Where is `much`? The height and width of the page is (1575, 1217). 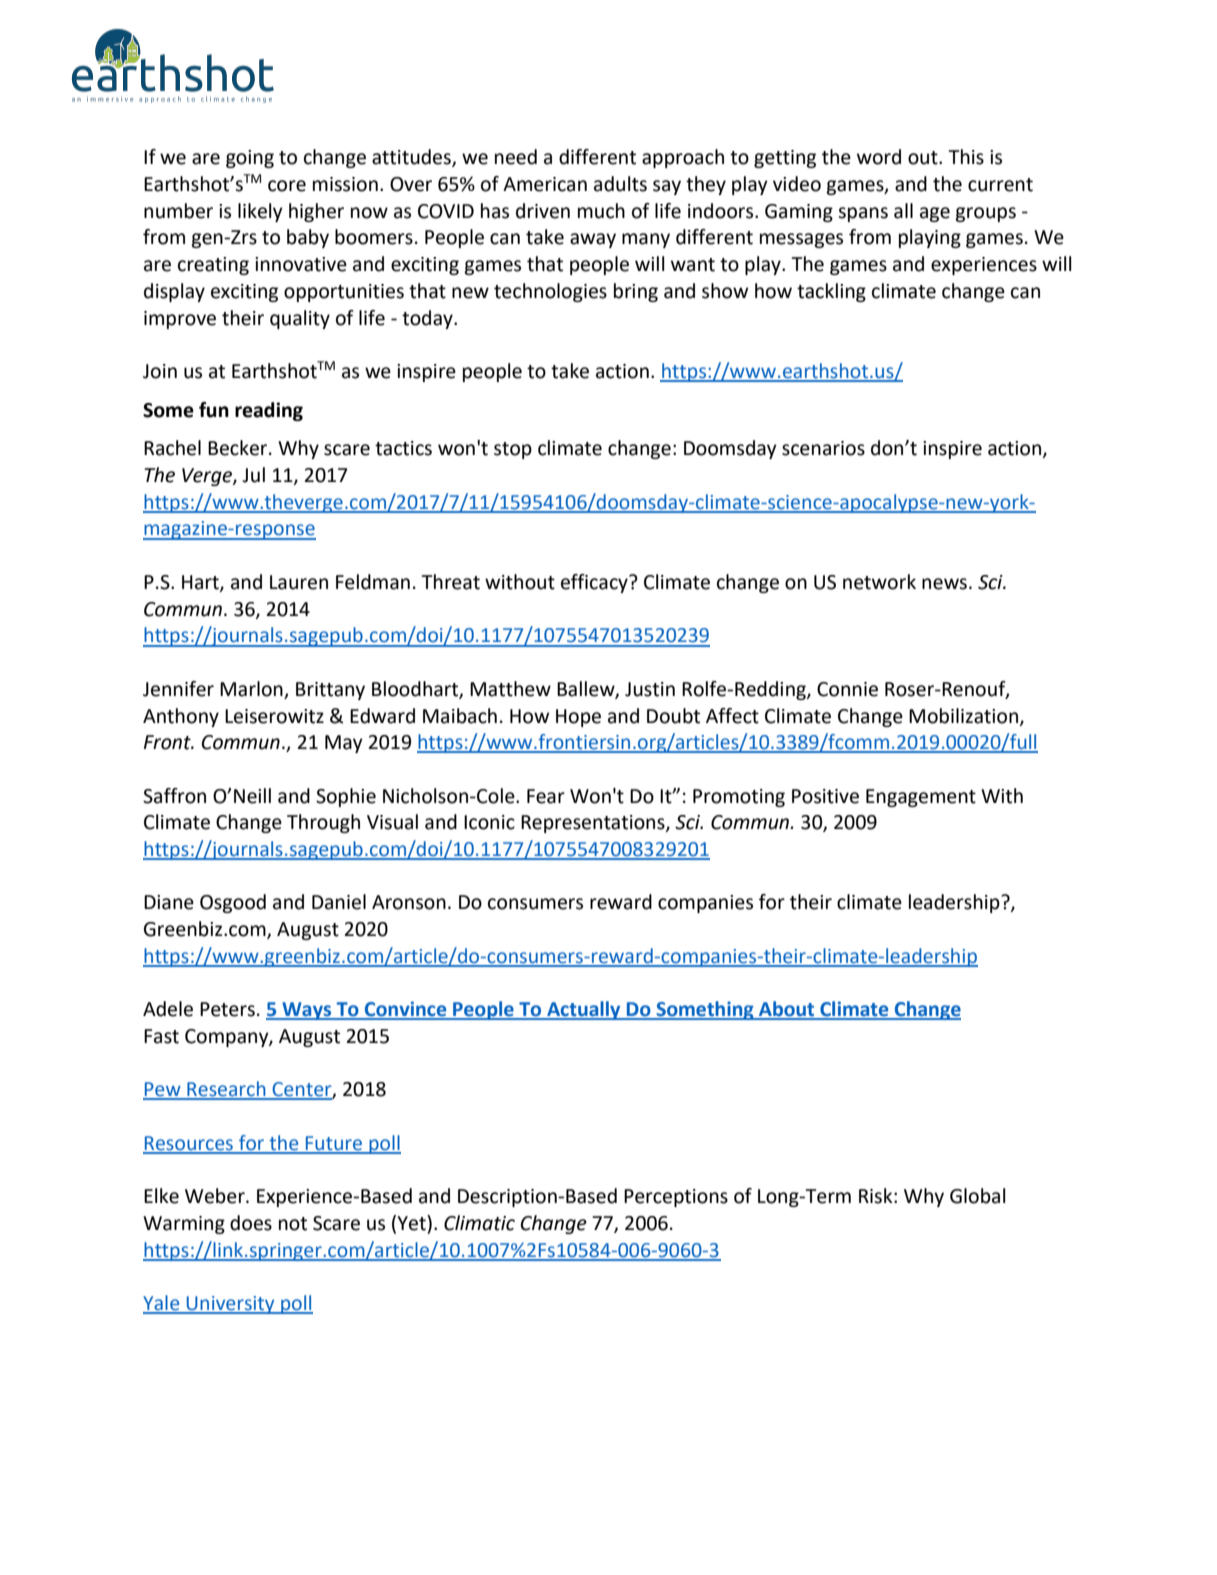
much is located at coordinates (601, 211).
